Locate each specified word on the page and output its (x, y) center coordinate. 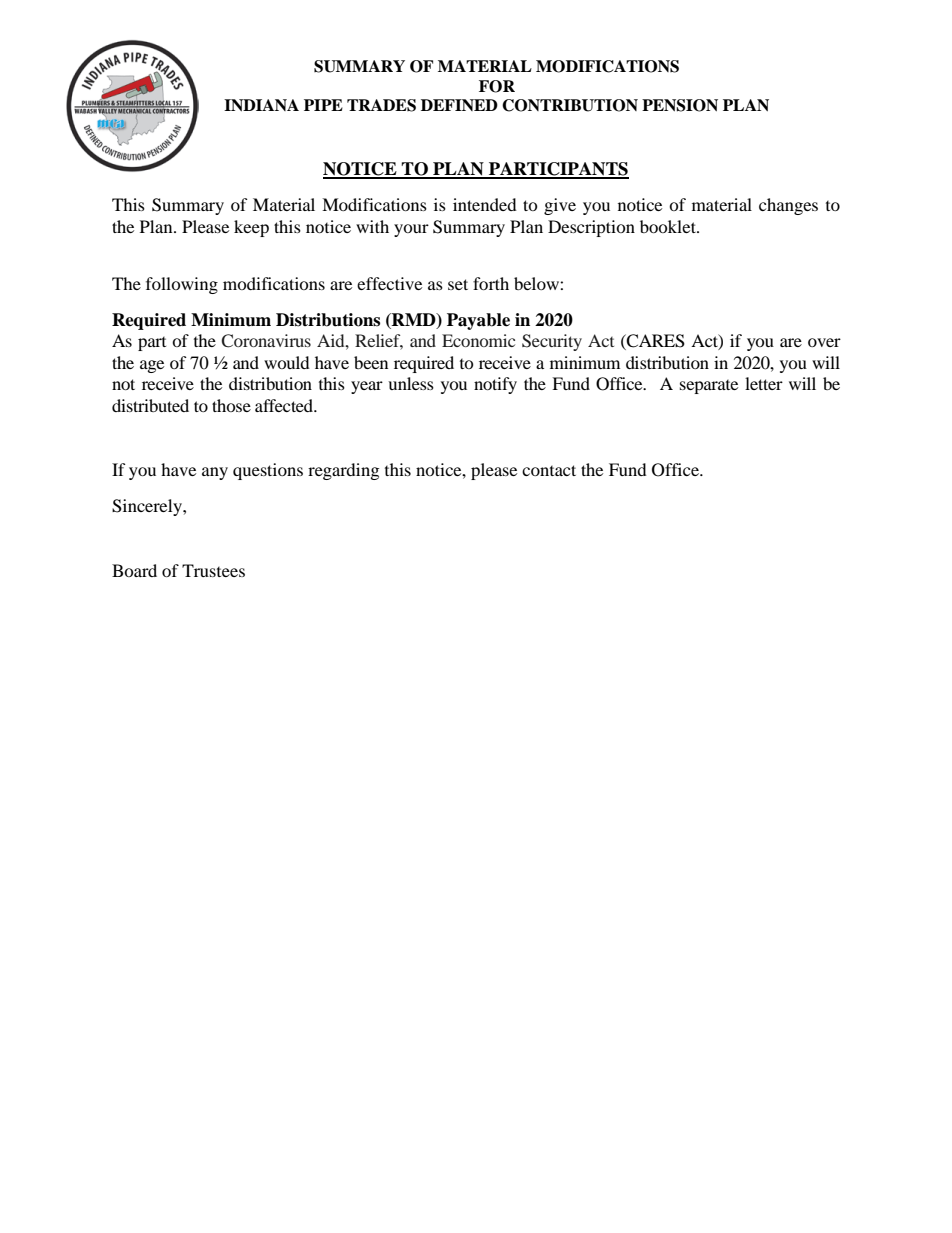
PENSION (680, 105)
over (824, 342)
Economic (478, 340)
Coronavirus (266, 341)
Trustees (213, 570)
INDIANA (261, 105)
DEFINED (459, 105)
